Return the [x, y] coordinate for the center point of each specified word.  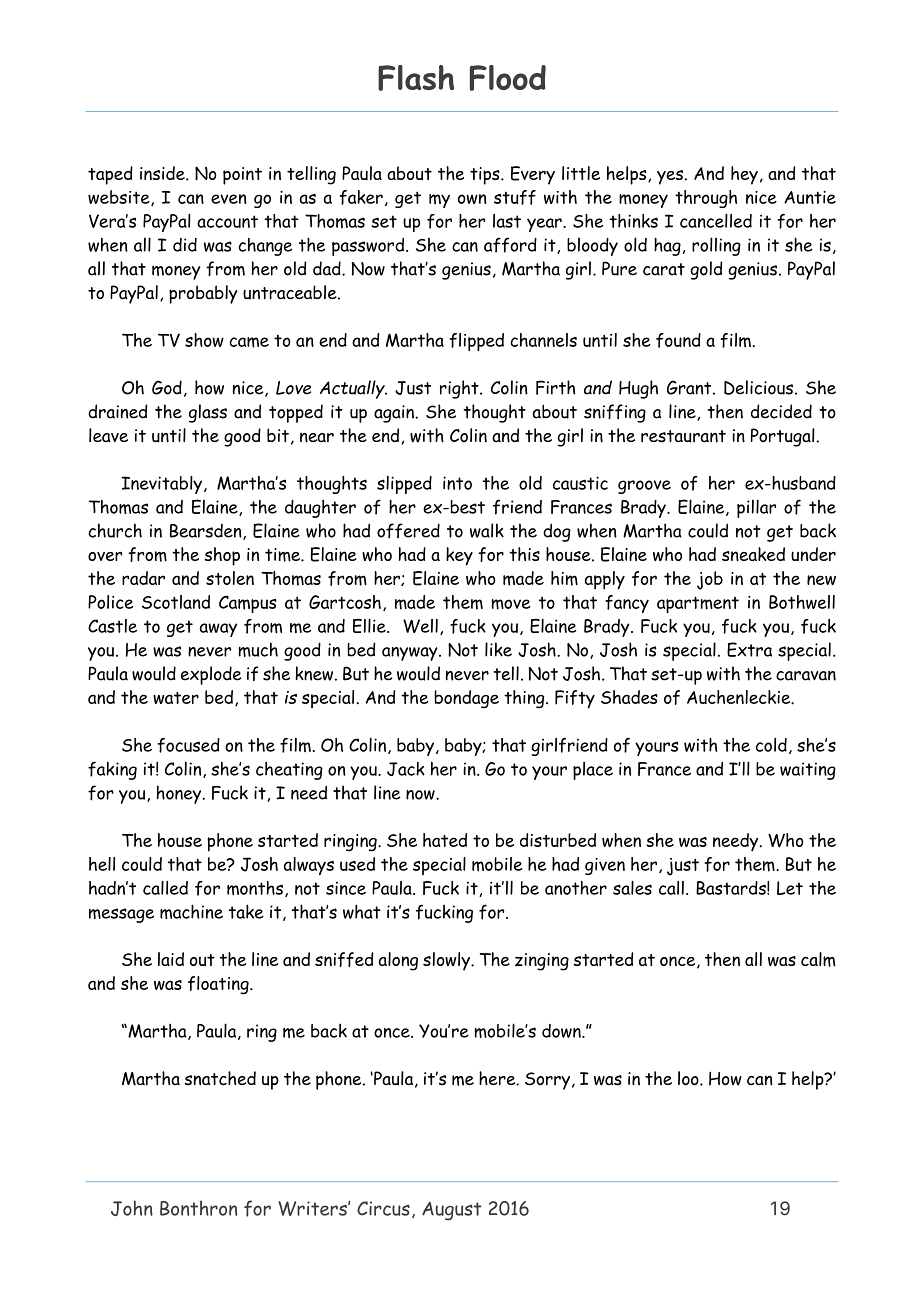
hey [744, 175]
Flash [416, 78]
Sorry [547, 1081]
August [452, 1211]
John [132, 1208]
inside [163, 173]
